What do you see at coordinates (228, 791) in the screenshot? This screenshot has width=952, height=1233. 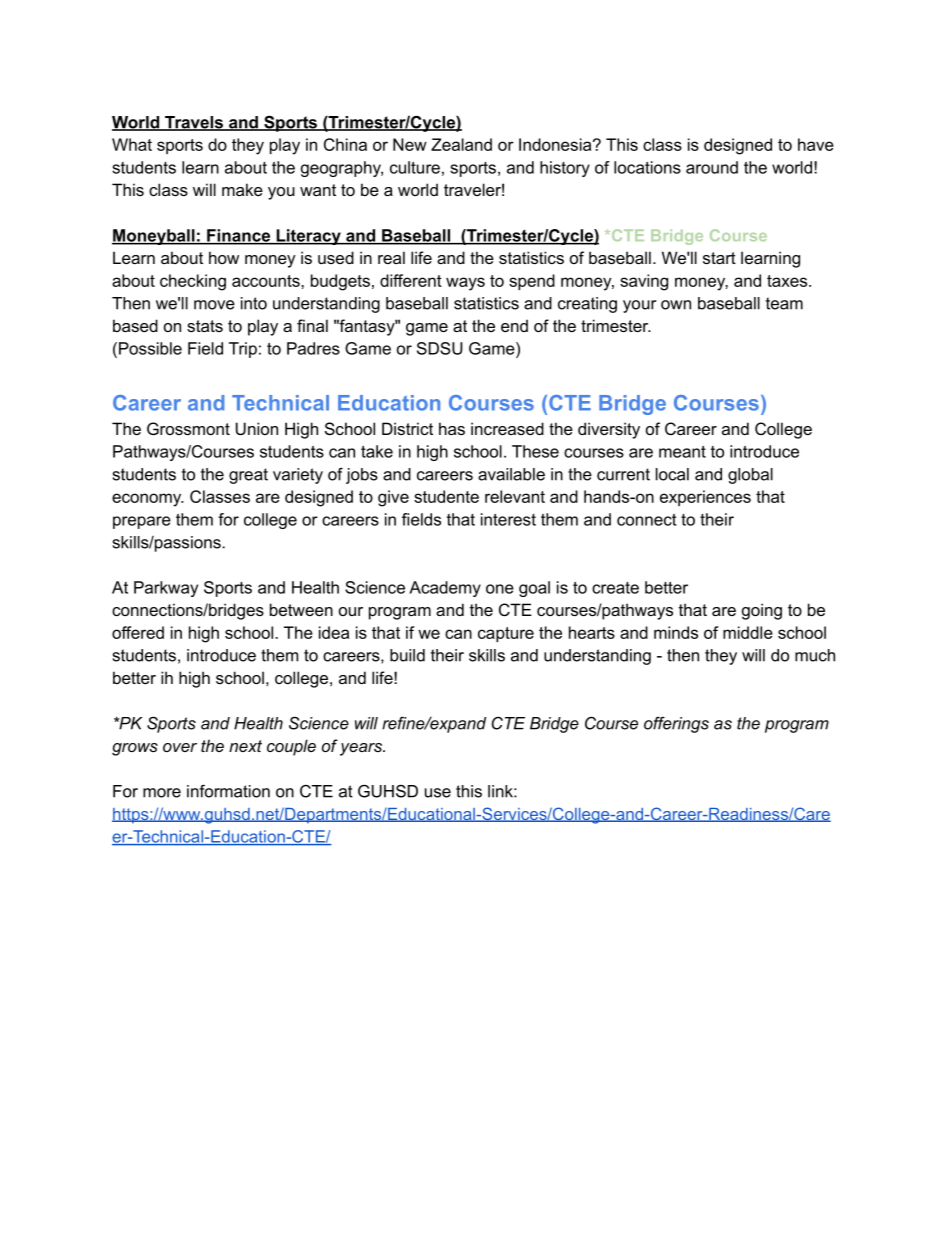 I see `information` at bounding box center [228, 791].
